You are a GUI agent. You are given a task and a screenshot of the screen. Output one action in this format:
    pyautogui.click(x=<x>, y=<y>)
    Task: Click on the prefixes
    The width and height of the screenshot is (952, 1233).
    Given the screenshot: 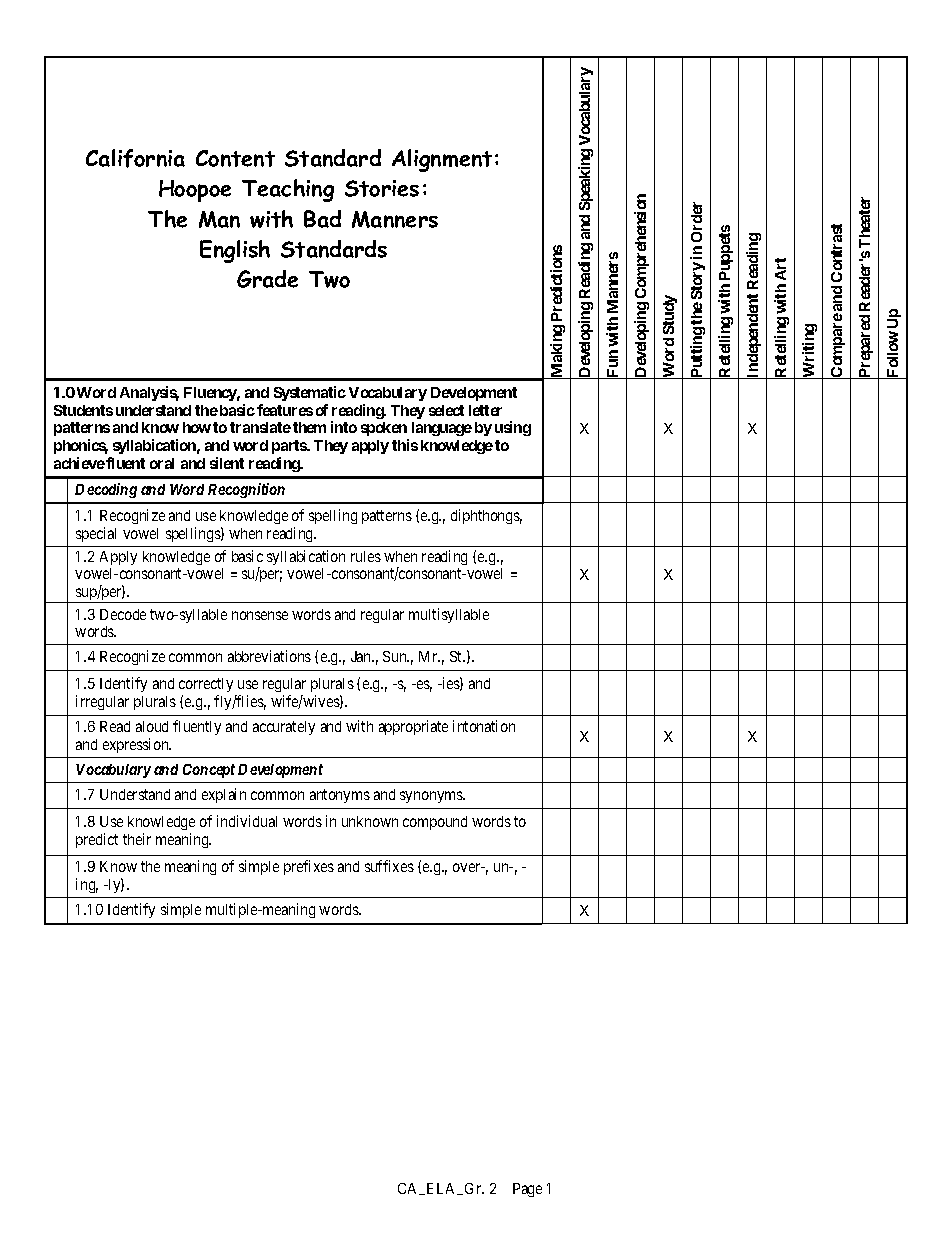 What is the action you would take?
    pyautogui.click(x=309, y=867)
